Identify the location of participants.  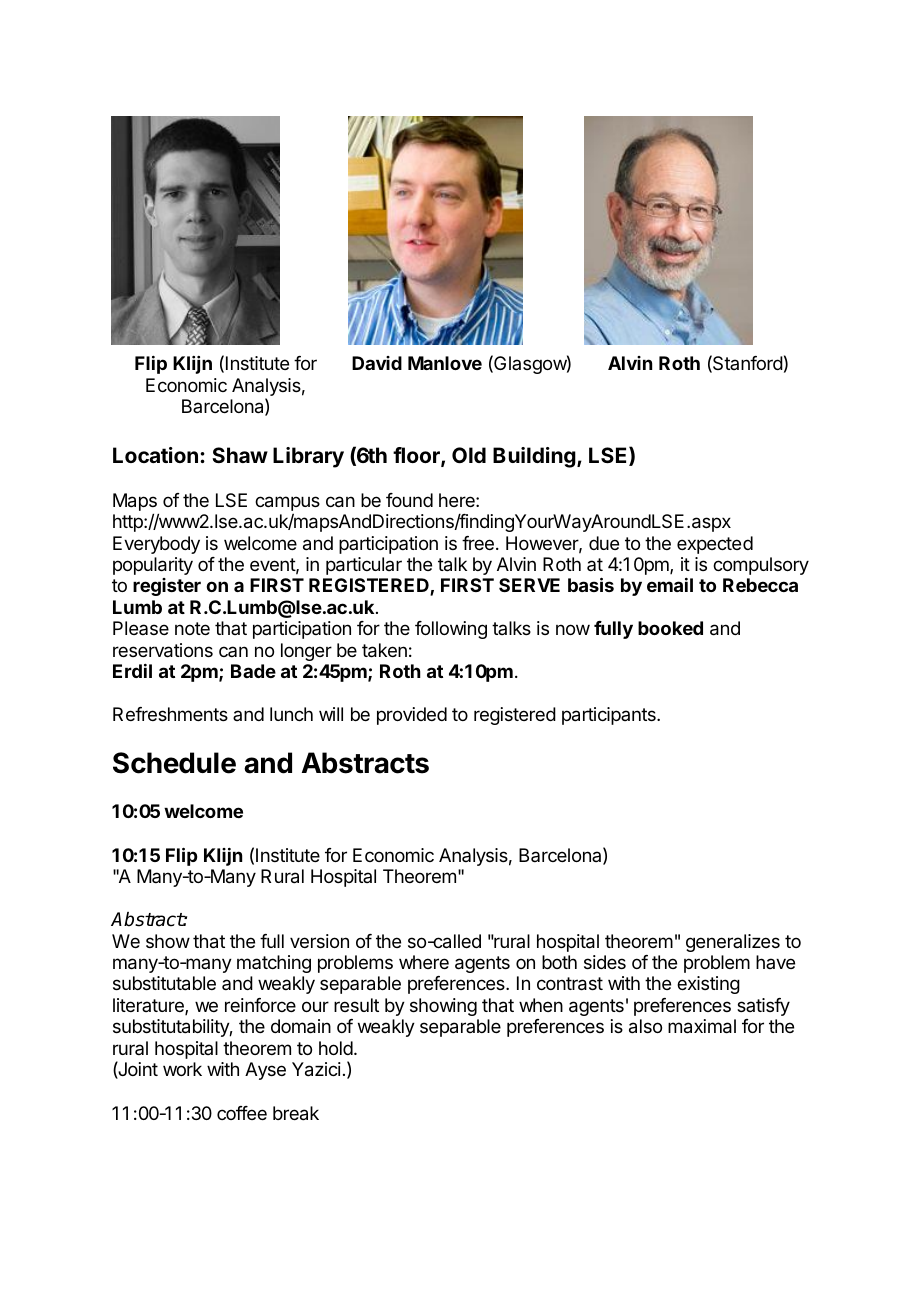
(610, 716).
